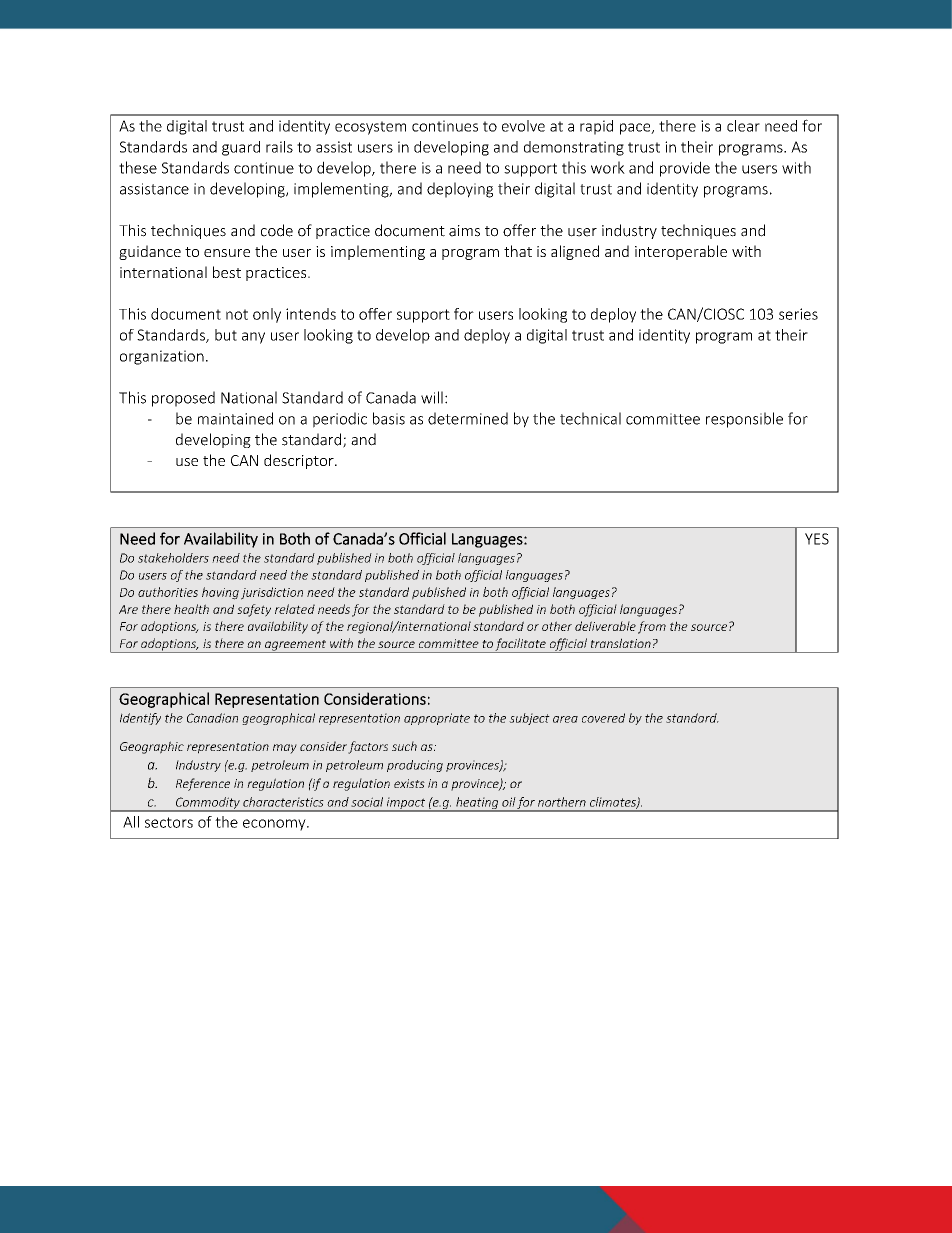 The height and width of the screenshot is (1233, 952). Describe the element at coordinates (743, 126) in the screenshot. I see `clear` at that location.
